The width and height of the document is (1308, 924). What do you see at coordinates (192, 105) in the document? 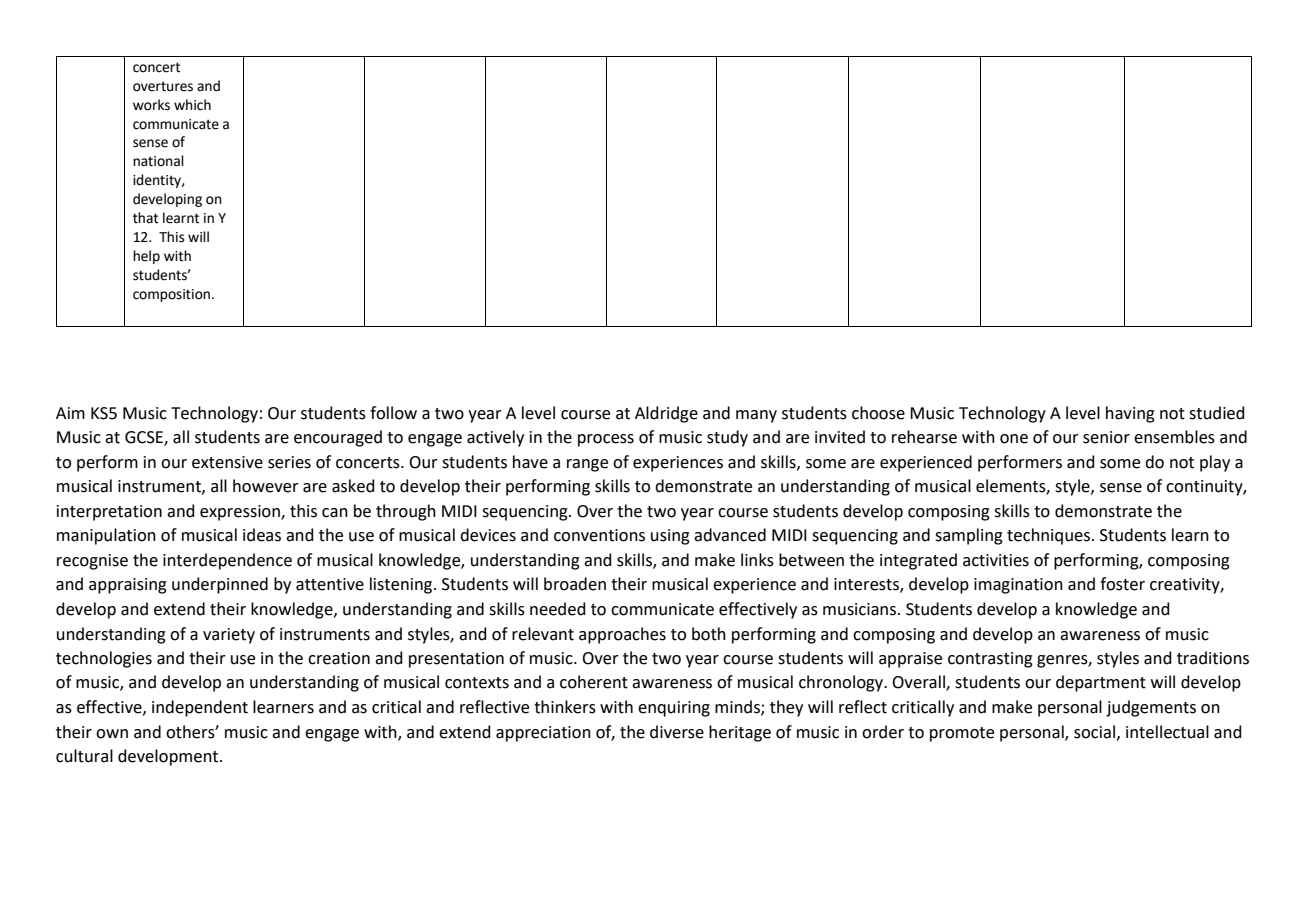
I see `which` at bounding box center [192, 105].
